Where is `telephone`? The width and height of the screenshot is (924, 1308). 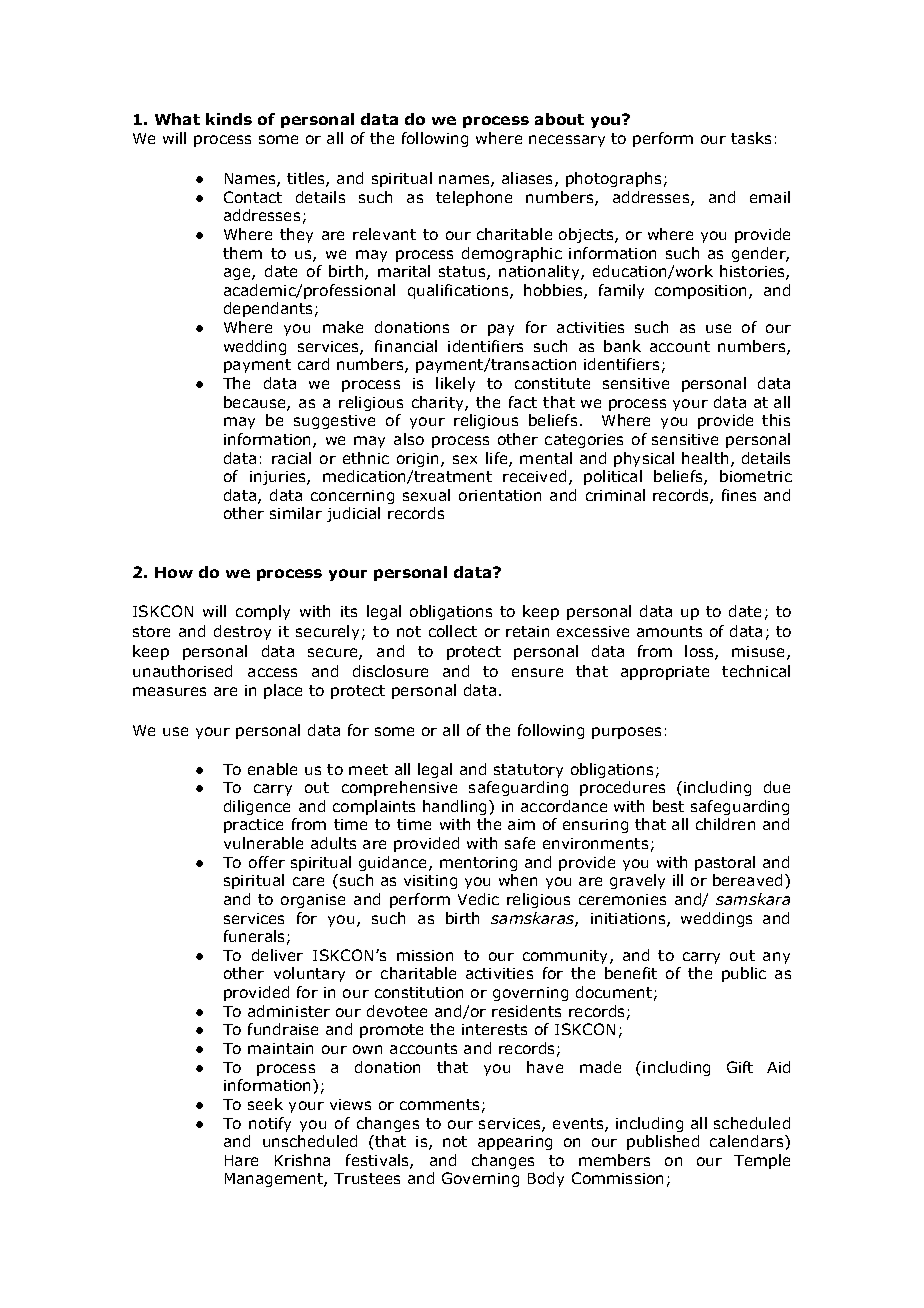
telephone is located at coordinates (474, 198).
